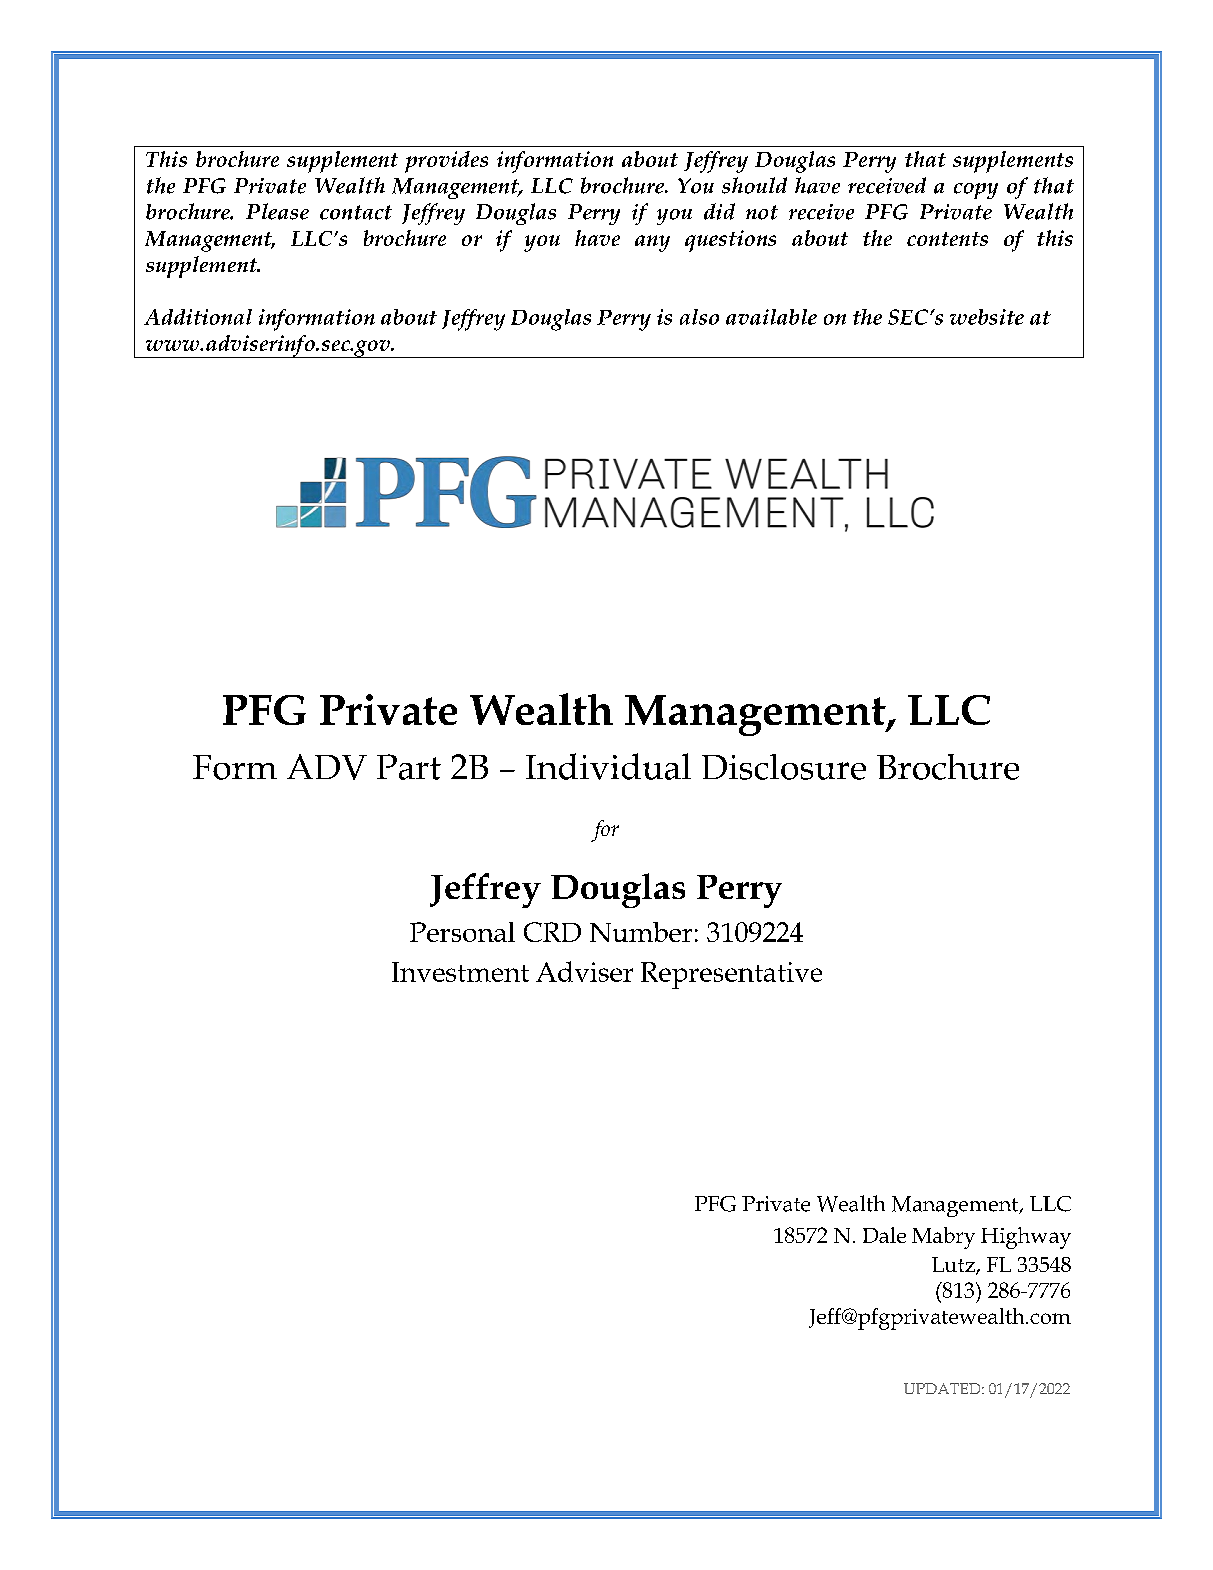  Describe the element at coordinates (198, 317) in the document. I see `Additional` at that location.
